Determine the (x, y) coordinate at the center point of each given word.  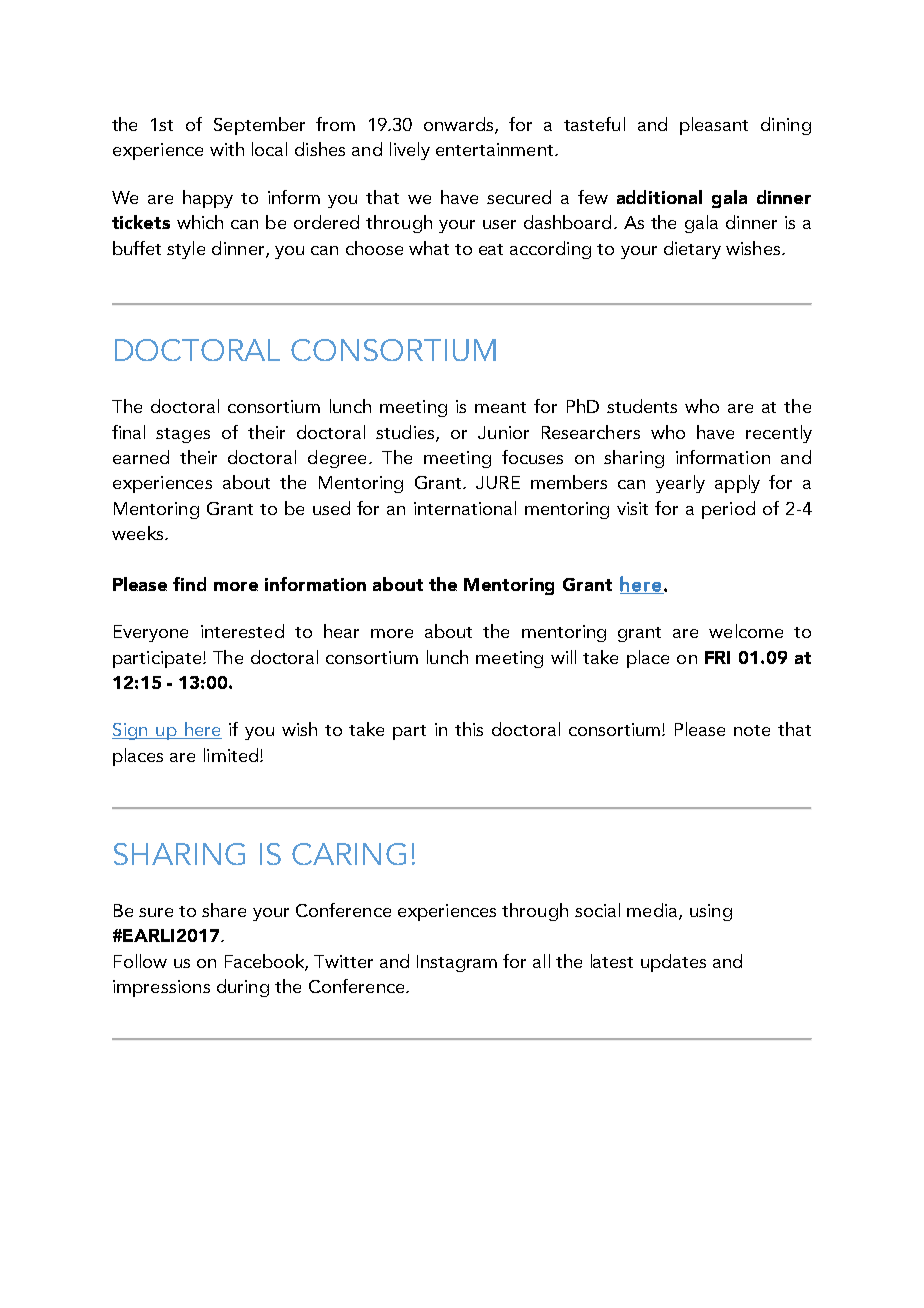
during (243, 988)
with (227, 149)
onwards (460, 125)
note (752, 730)
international (465, 508)
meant (500, 407)
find (189, 584)
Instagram (457, 963)
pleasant (714, 126)
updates (673, 963)
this (469, 729)
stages (183, 435)
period (728, 510)
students (642, 406)
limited (232, 755)
